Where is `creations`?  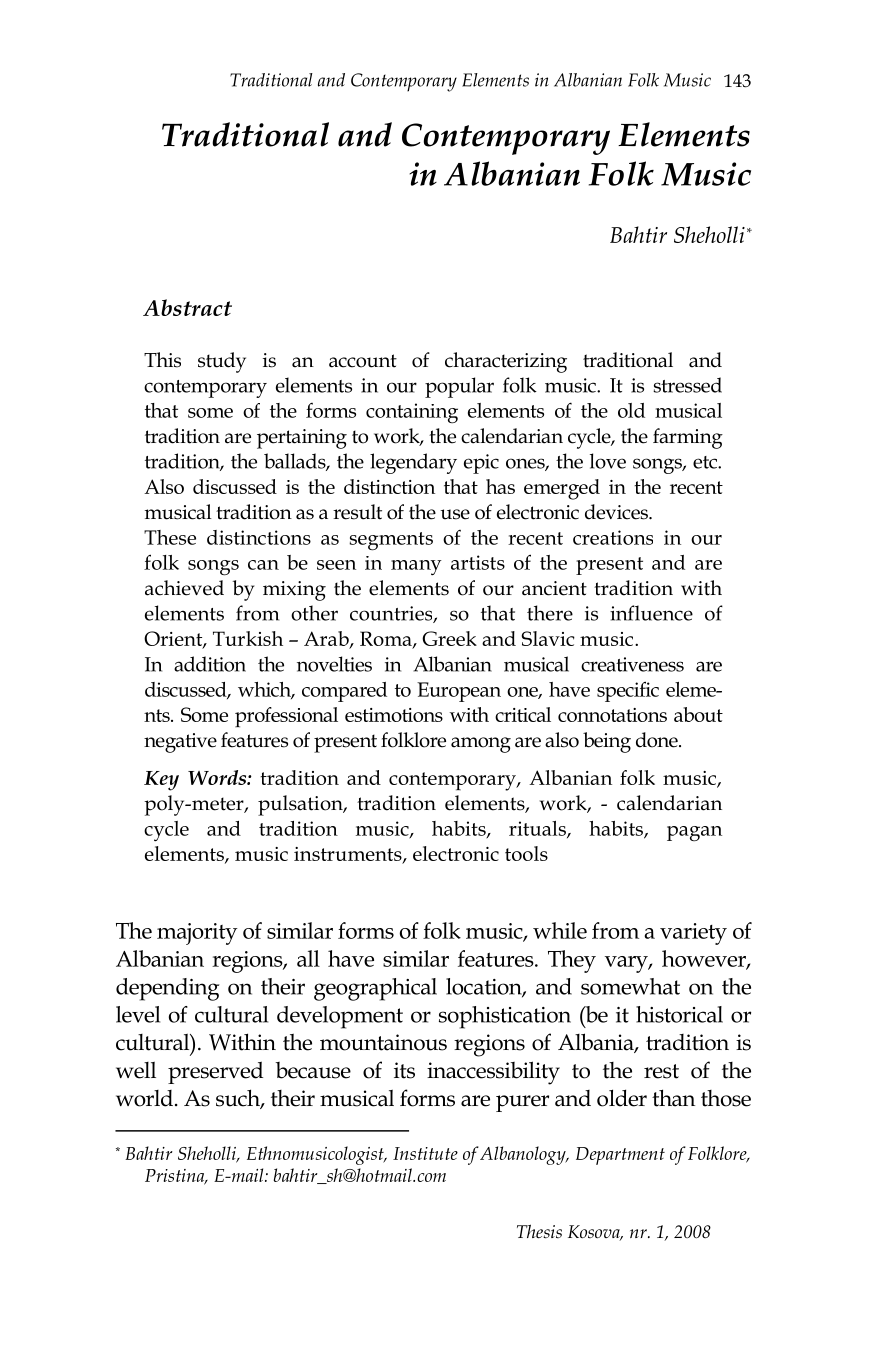 creations is located at coordinates (613, 537).
